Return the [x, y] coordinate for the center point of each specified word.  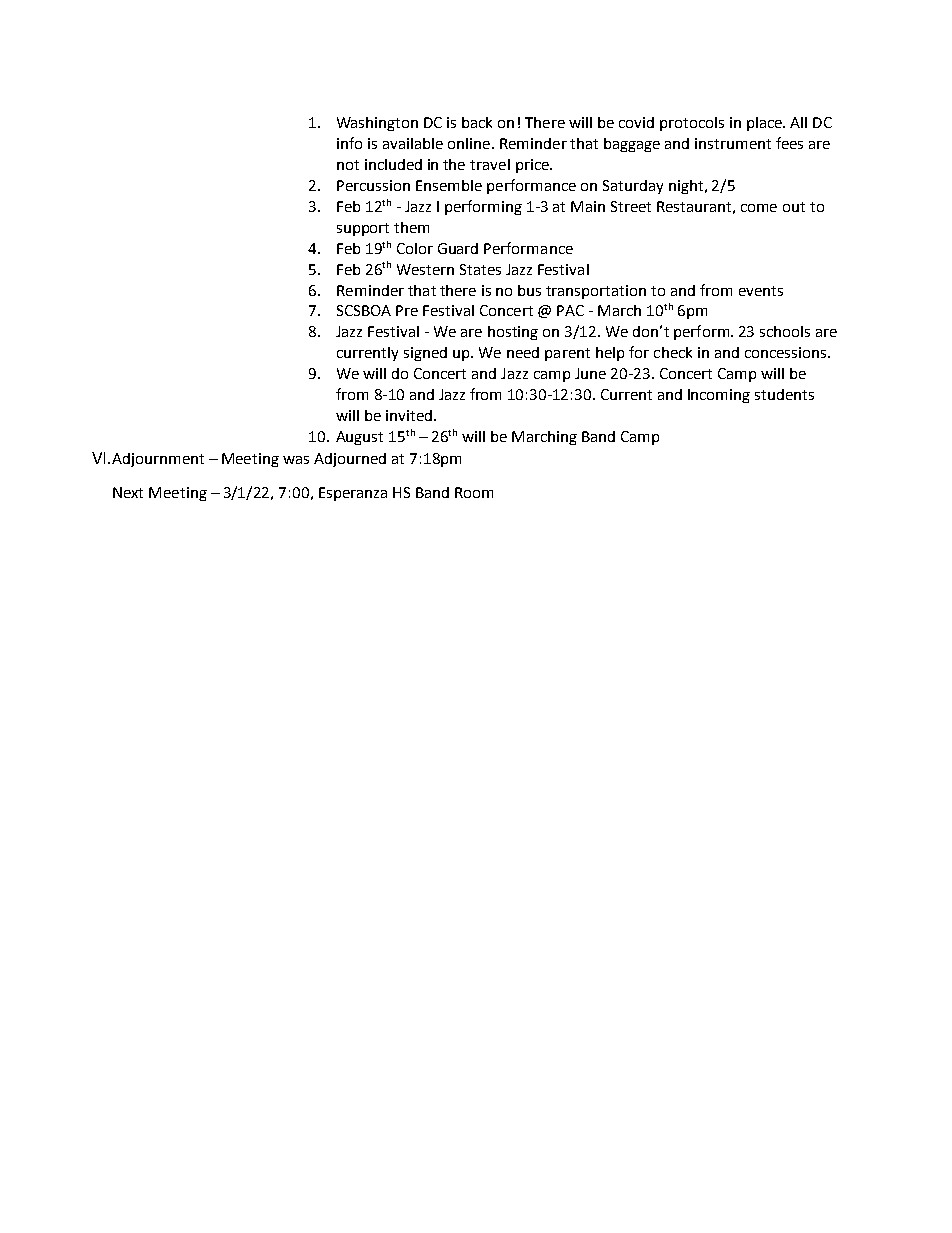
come [759, 208]
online [469, 143]
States [480, 269]
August [359, 438]
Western [425, 269]
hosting [513, 333]
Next [128, 492]
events [761, 291]
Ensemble [449, 185]
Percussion [373, 185]
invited [409, 415]
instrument [733, 143]
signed [425, 354]
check [673, 352]
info [349, 143]
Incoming [719, 396]
